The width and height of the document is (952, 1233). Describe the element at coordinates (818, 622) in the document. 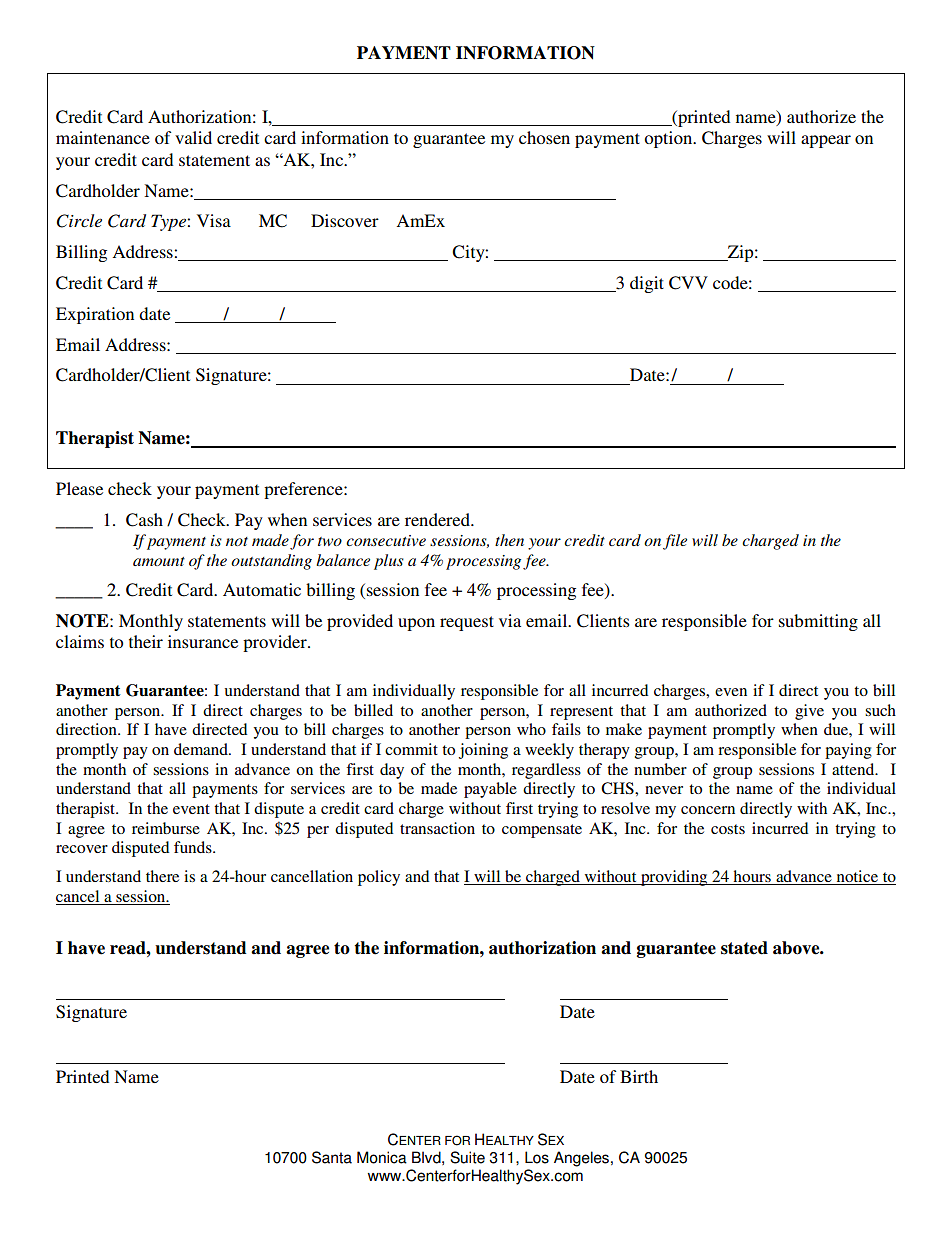

I see `submitting` at that location.
